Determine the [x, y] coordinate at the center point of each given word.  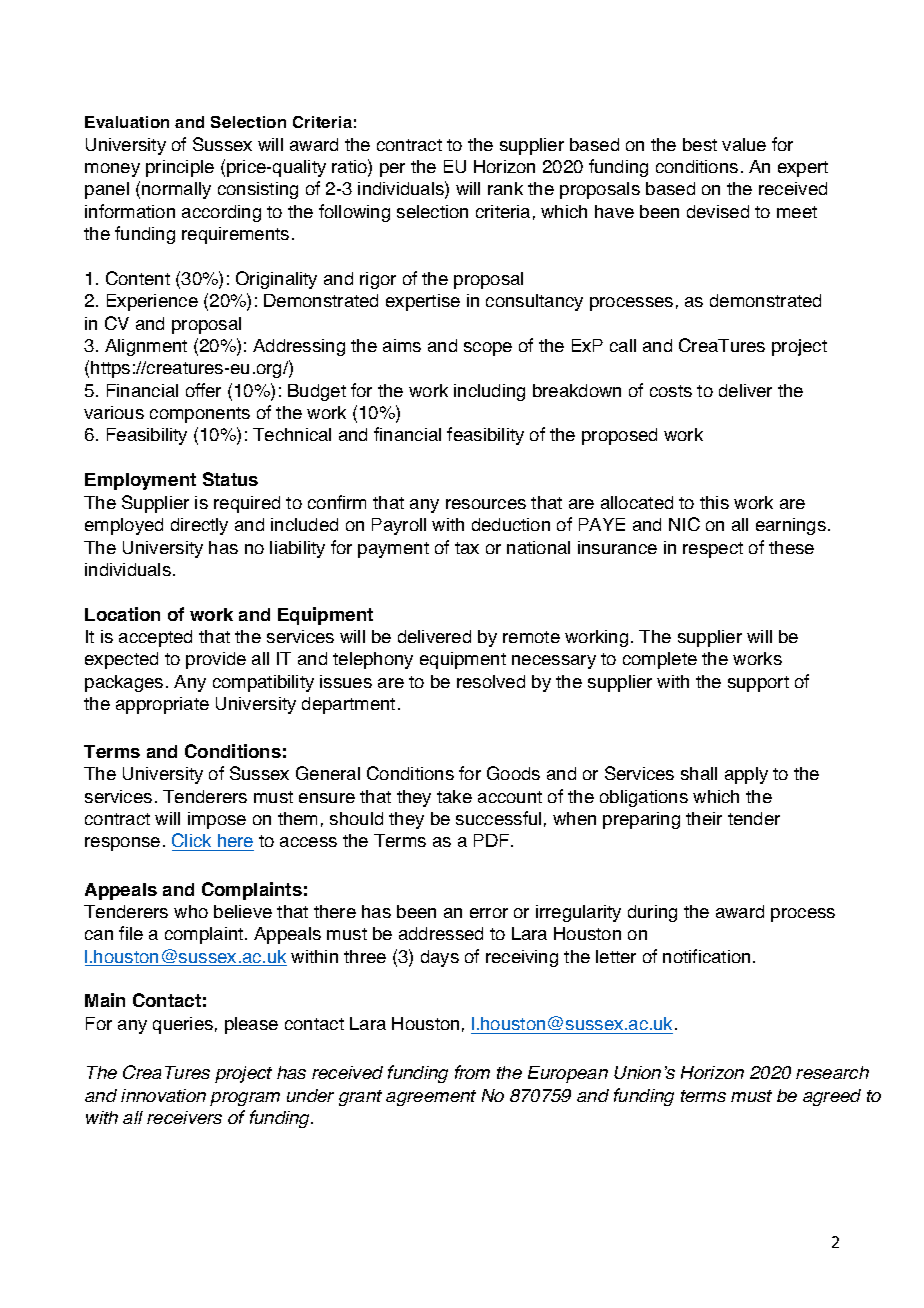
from [472, 1072]
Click [193, 842]
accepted [155, 638]
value [744, 144]
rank [505, 188]
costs [671, 391]
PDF [493, 840]
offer [203, 390]
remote [531, 637]
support [758, 684]
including [489, 392]
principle [180, 168]
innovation [163, 1095]
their [704, 818]
